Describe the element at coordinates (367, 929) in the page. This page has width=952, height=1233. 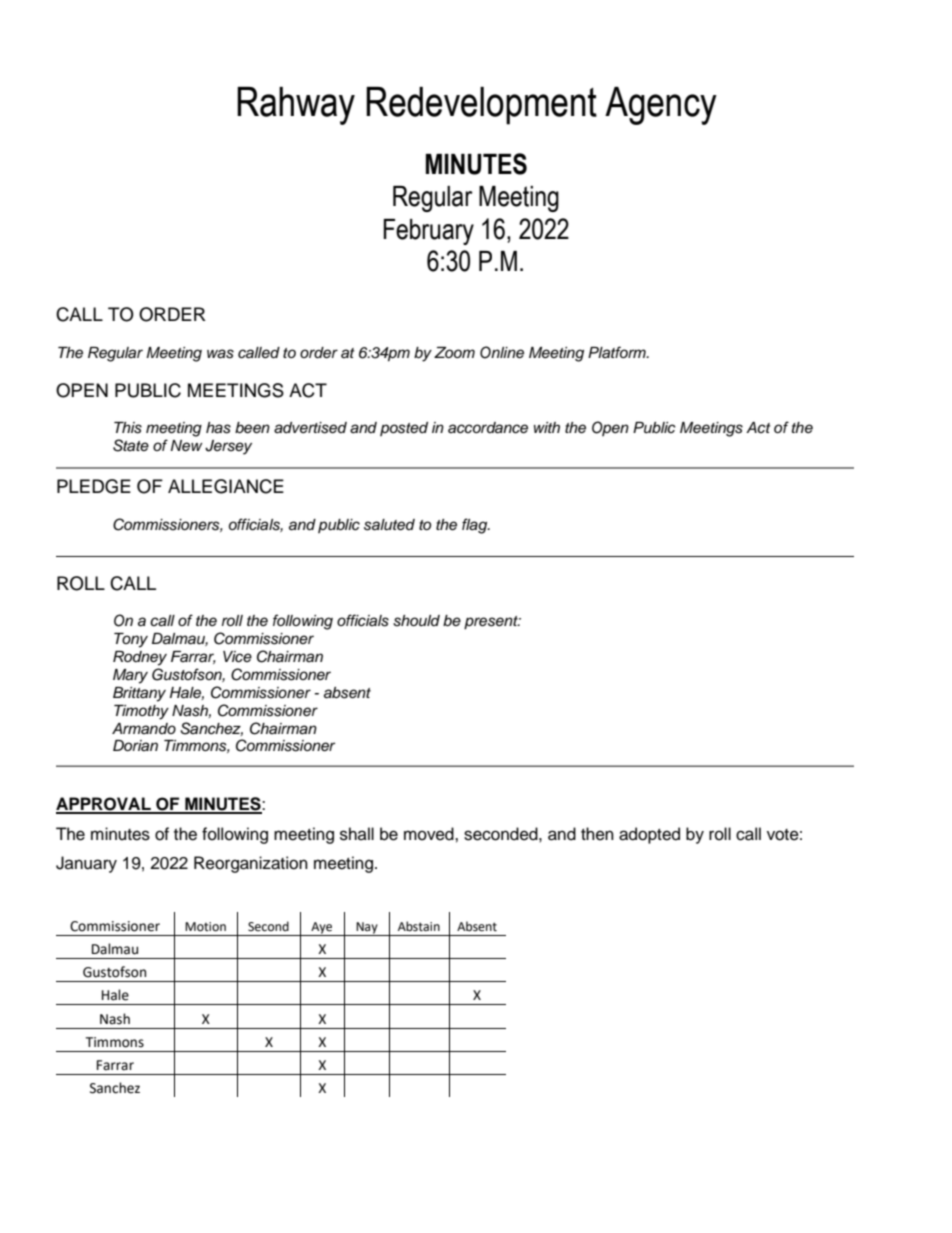
I see `Nay` at that location.
